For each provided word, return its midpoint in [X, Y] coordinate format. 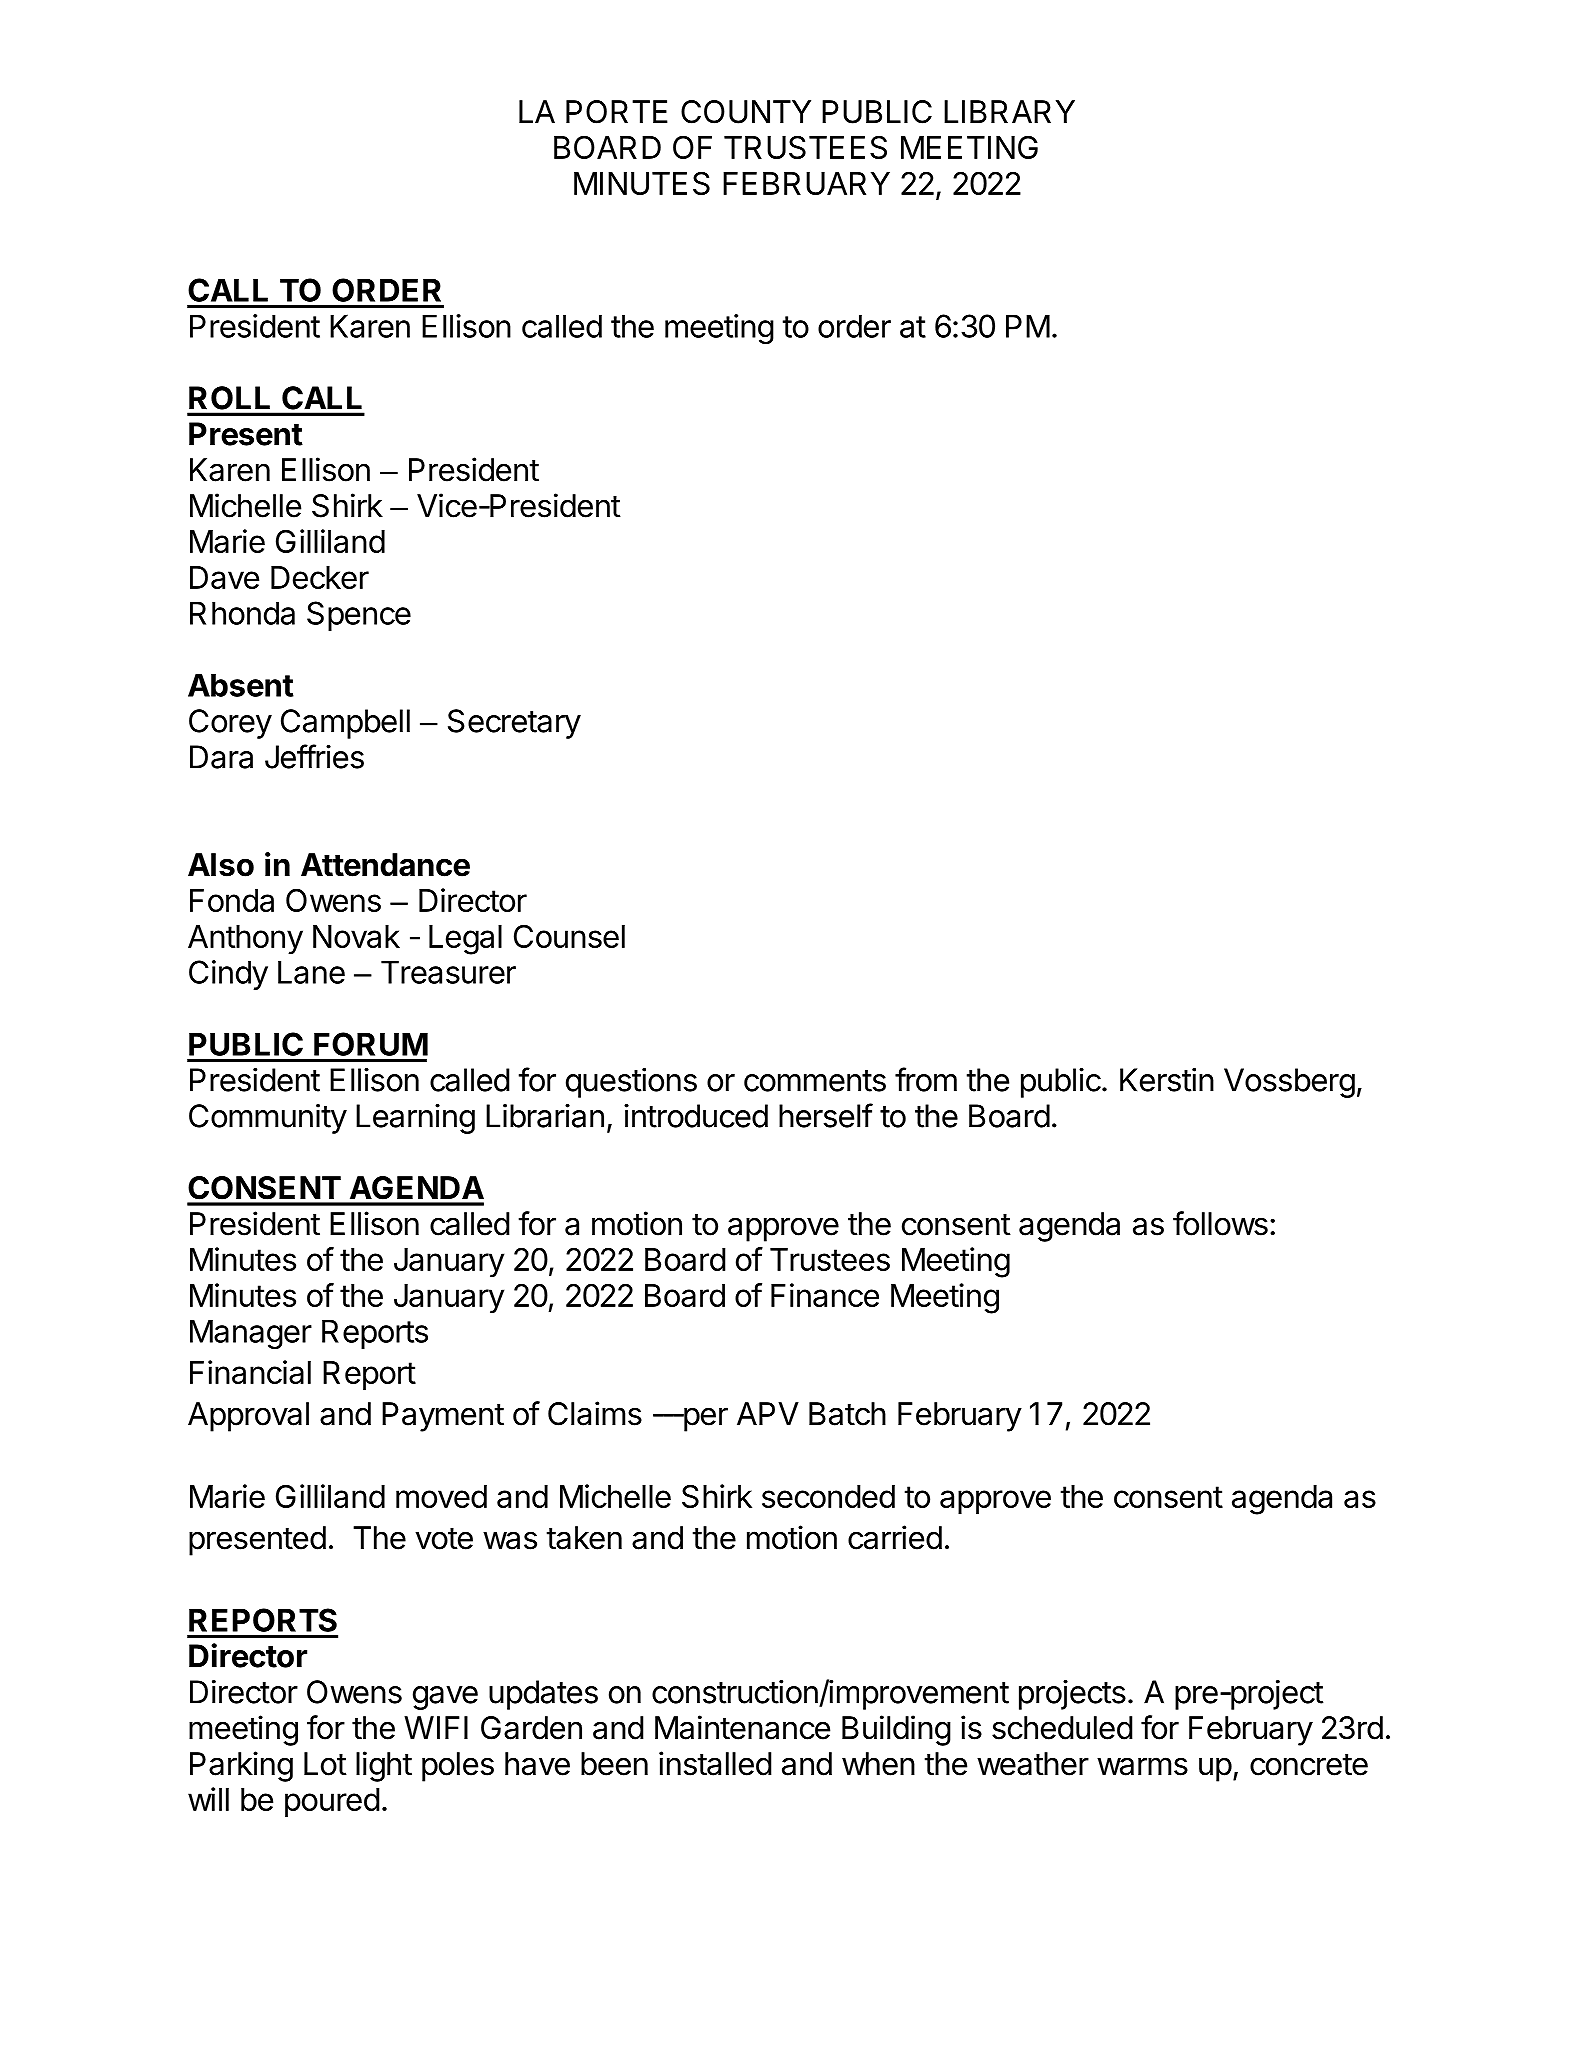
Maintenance [742, 1727]
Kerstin [1167, 1080]
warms [1142, 1766]
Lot [325, 1764]
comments [815, 1081]
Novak [356, 936]
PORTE [617, 112]
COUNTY [746, 112]
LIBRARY [1009, 111]
